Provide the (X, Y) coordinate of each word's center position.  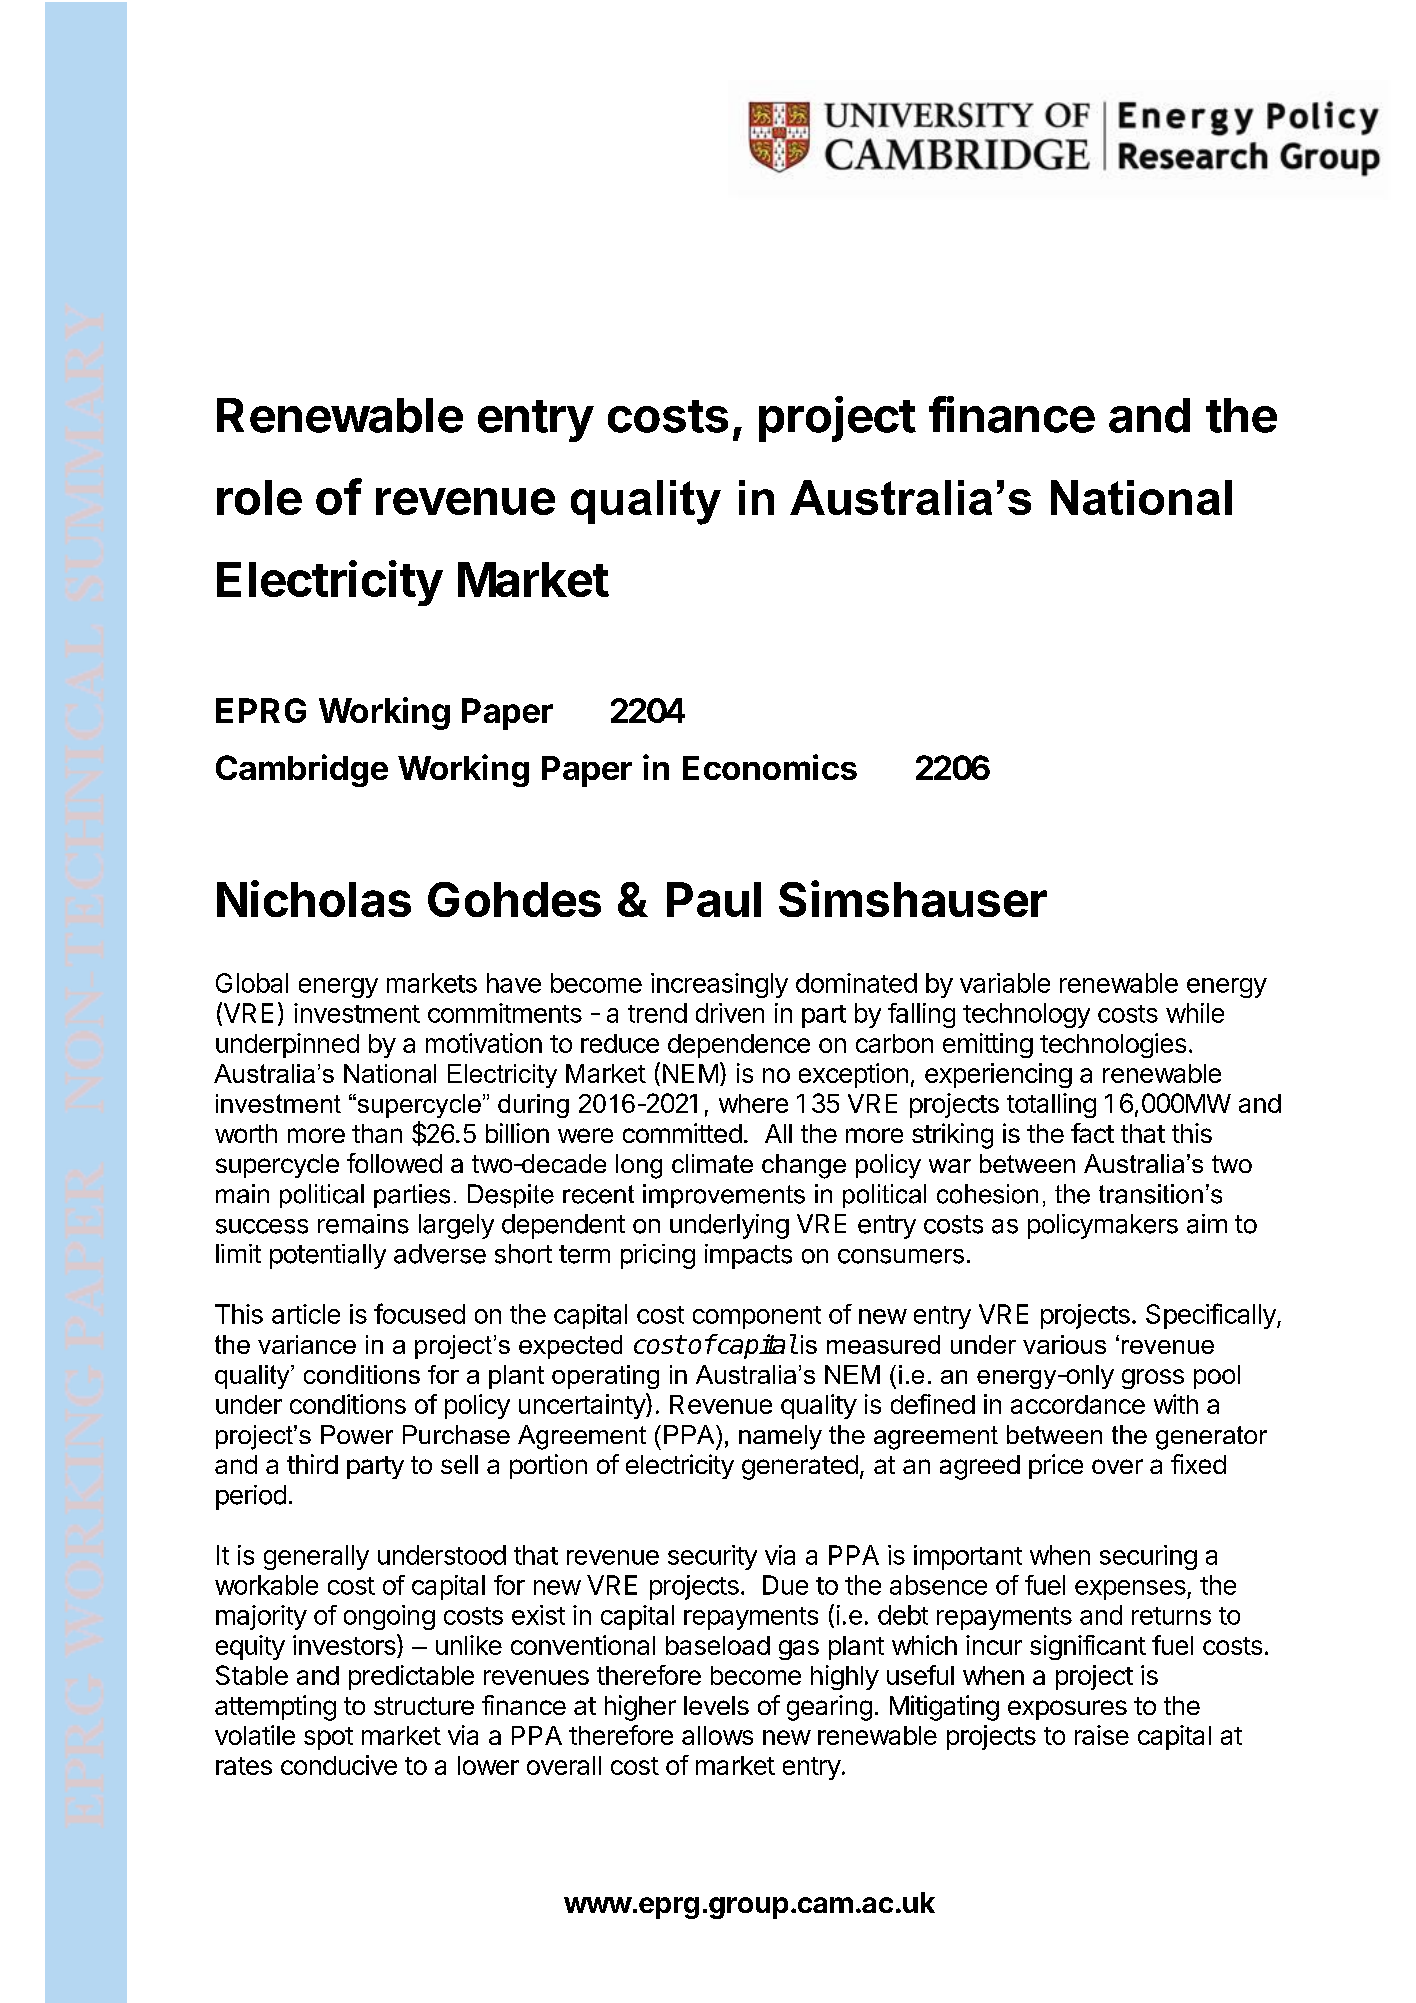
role (259, 497)
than (377, 1133)
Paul (714, 899)
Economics (770, 767)
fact (1092, 1133)
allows (717, 1735)
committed (682, 1133)
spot (328, 1738)
